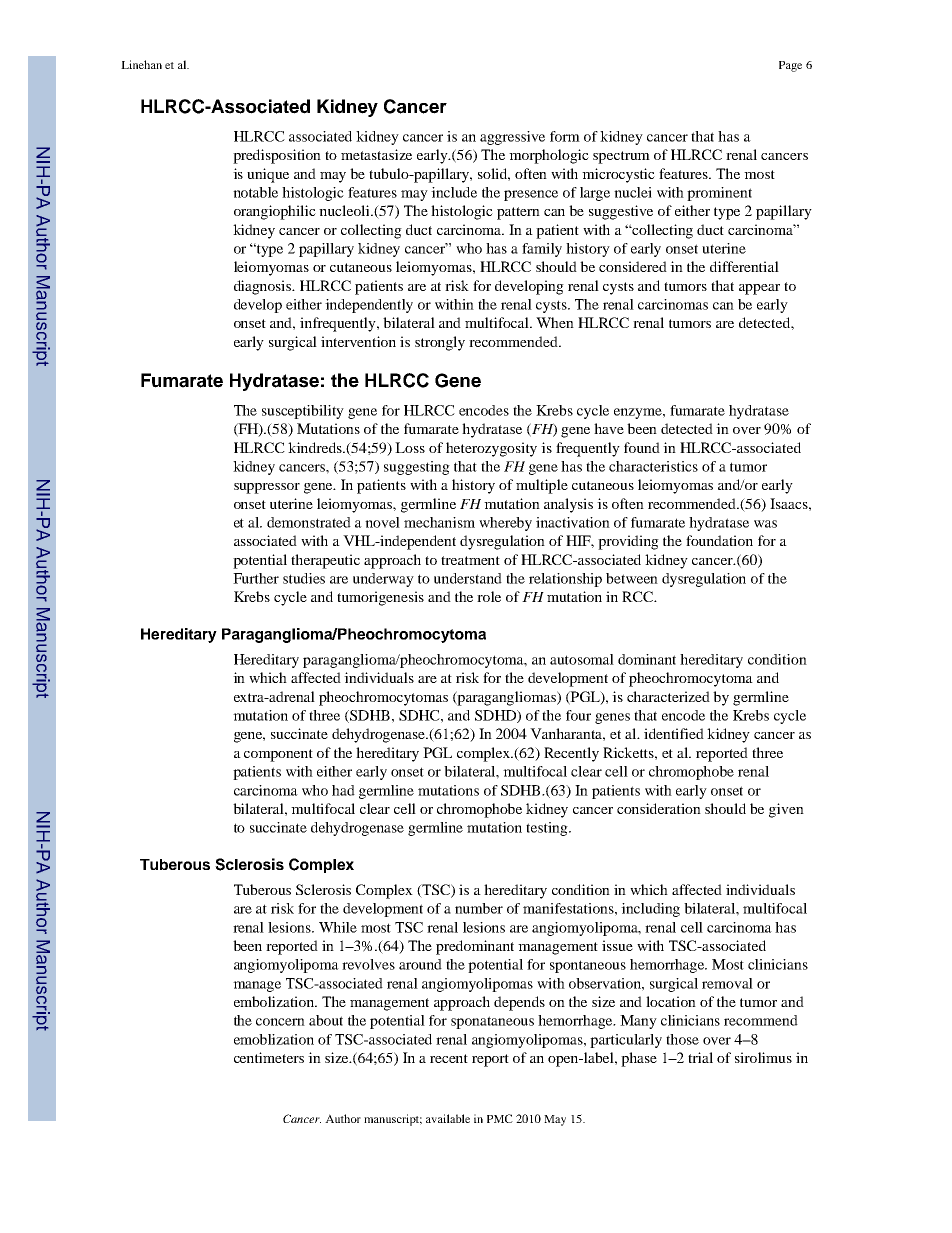 This page has width=952, height=1233. What do you see at coordinates (448, 1118) in the page?
I see `available` at bounding box center [448, 1118].
